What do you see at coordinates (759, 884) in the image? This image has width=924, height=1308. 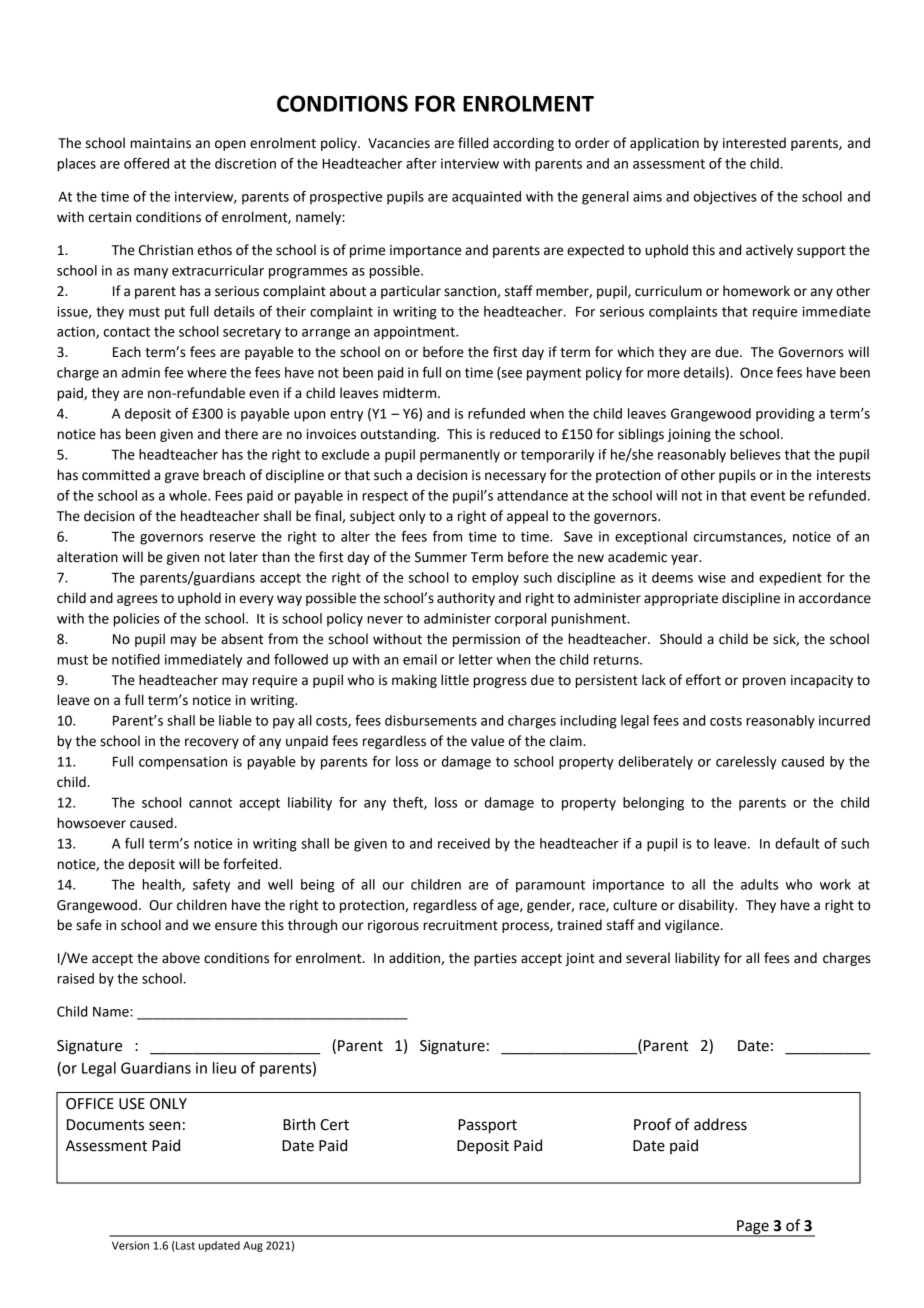 I see `adults` at bounding box center [759, 884].
